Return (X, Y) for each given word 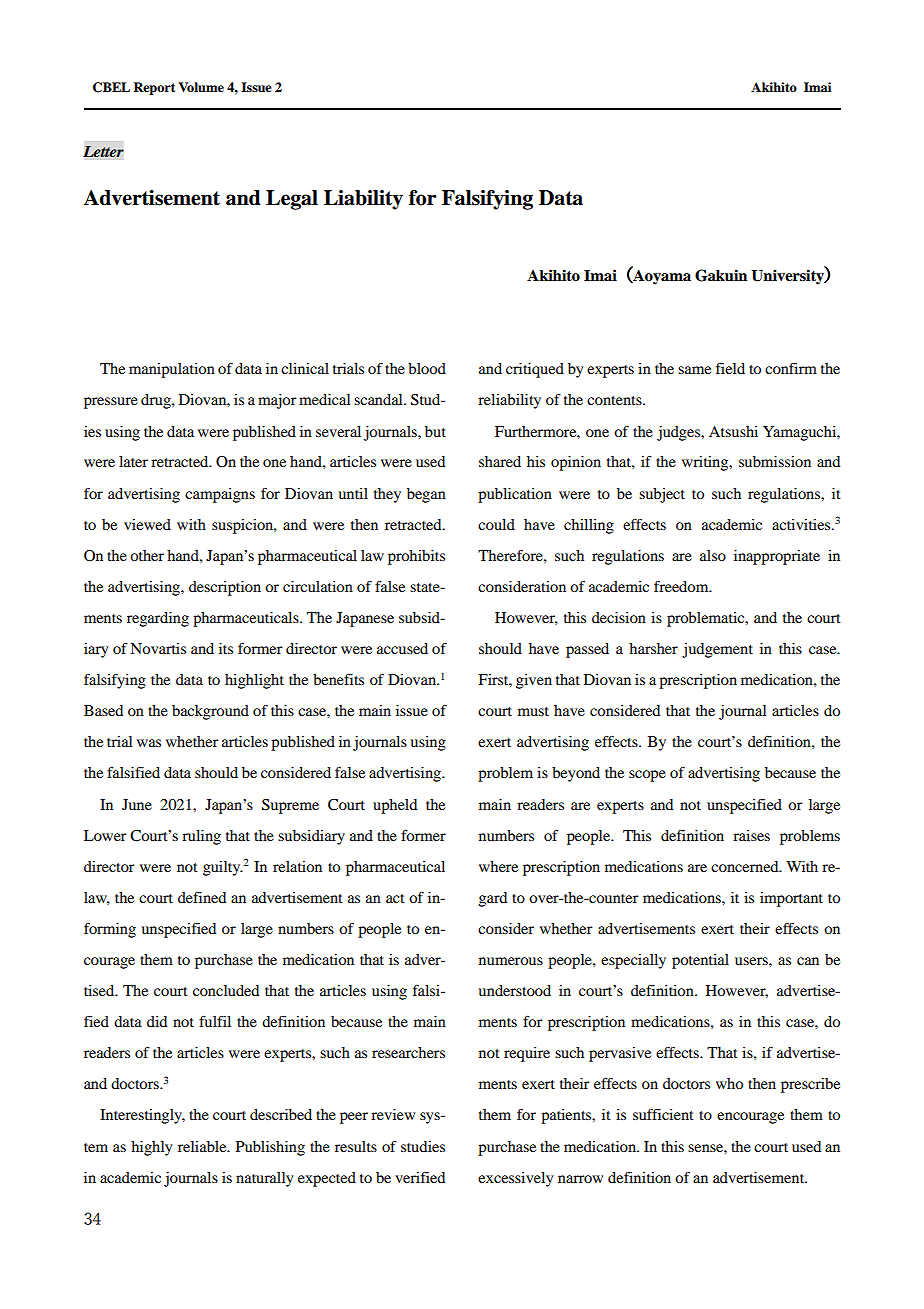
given (534, 681)
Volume (201, 87)
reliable (203, 1146)
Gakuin (721, 275)
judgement (717, 650)
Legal (292, 200)
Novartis (158, 648)
